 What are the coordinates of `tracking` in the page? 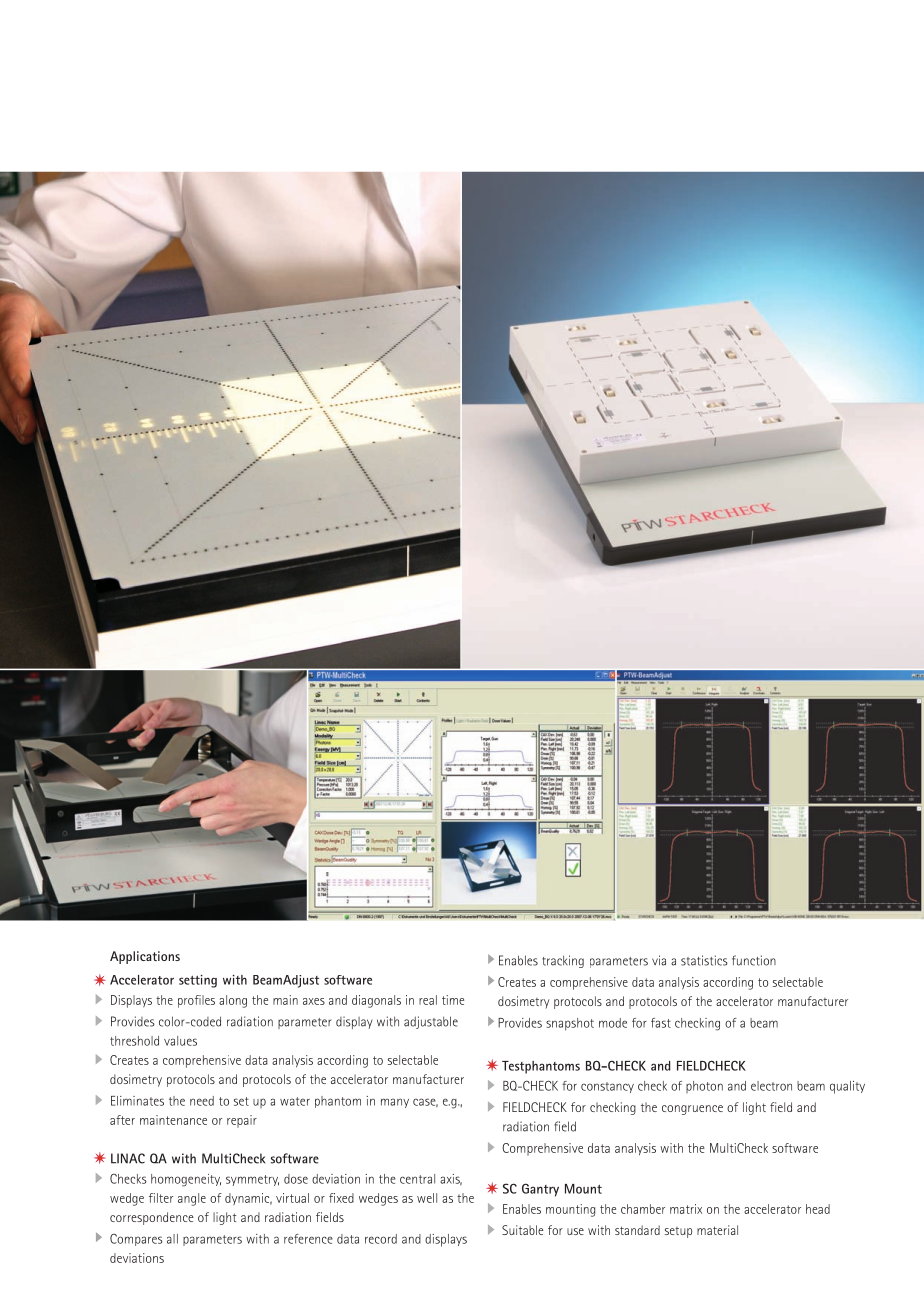 It's located at (563, 961).
